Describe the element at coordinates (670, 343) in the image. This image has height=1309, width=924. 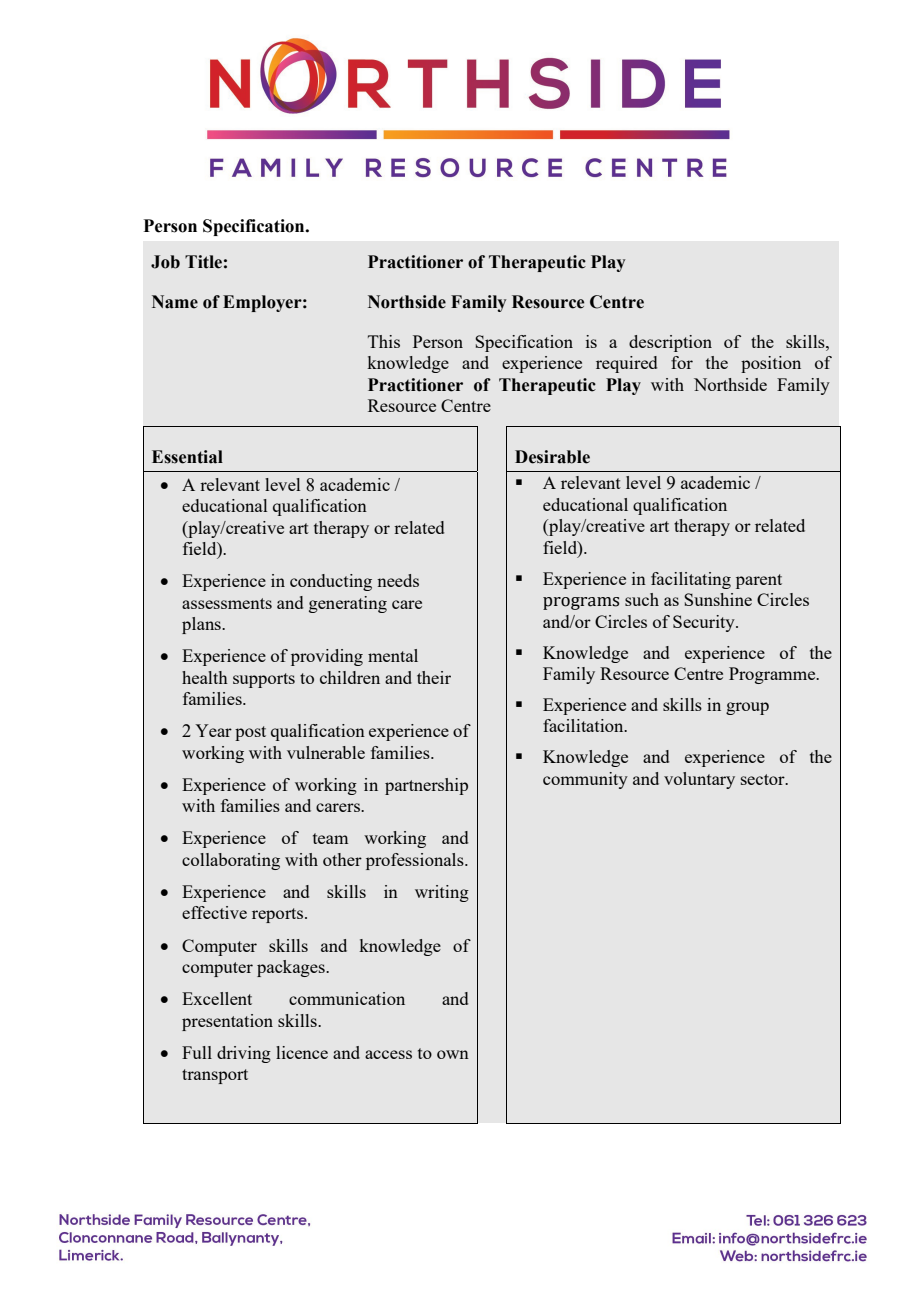
I see `description` at that location.
